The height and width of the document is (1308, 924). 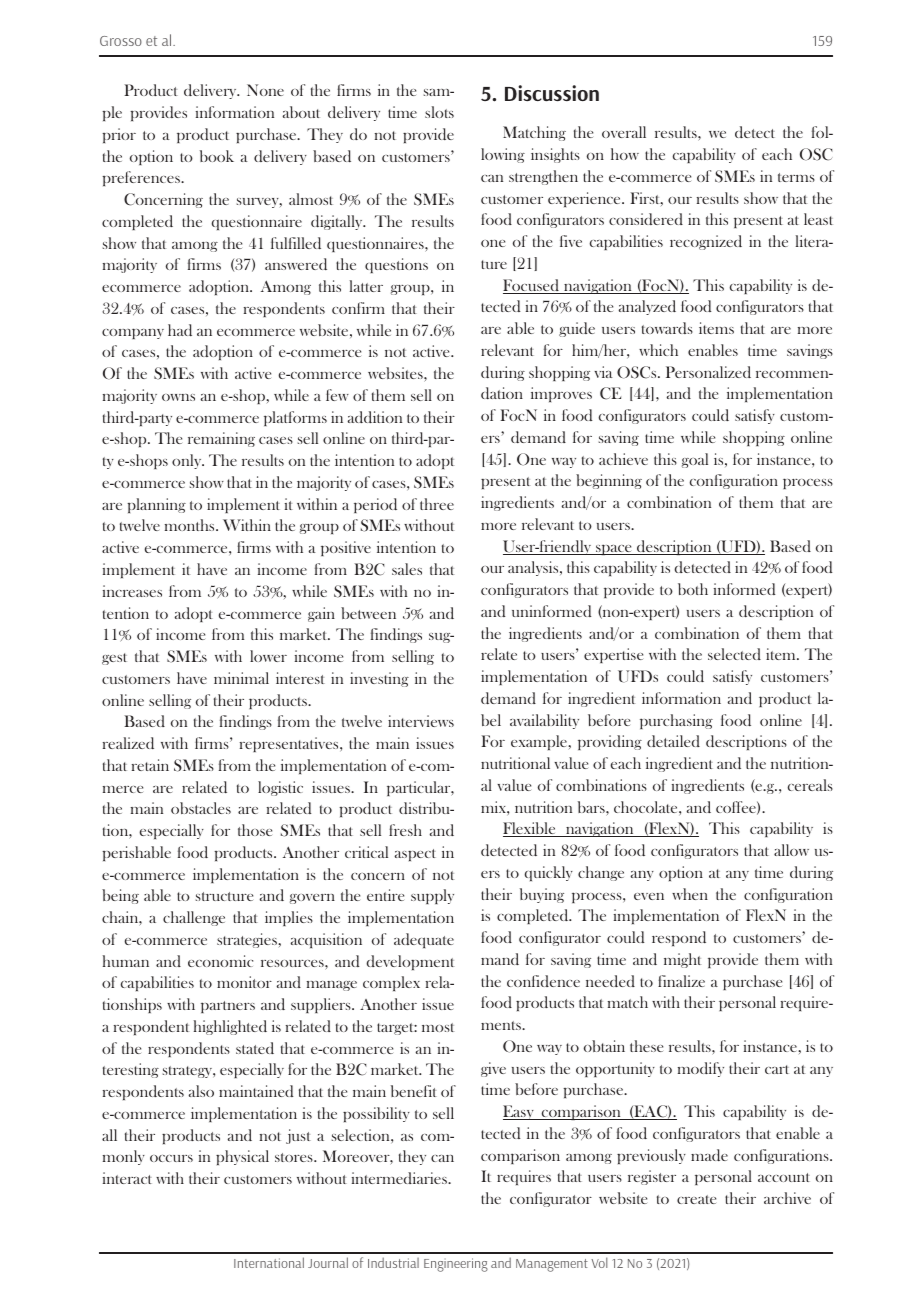 What do you see at coordinates (624, 132) in the document?
I see `overall` at bounding box center [624, 132].
